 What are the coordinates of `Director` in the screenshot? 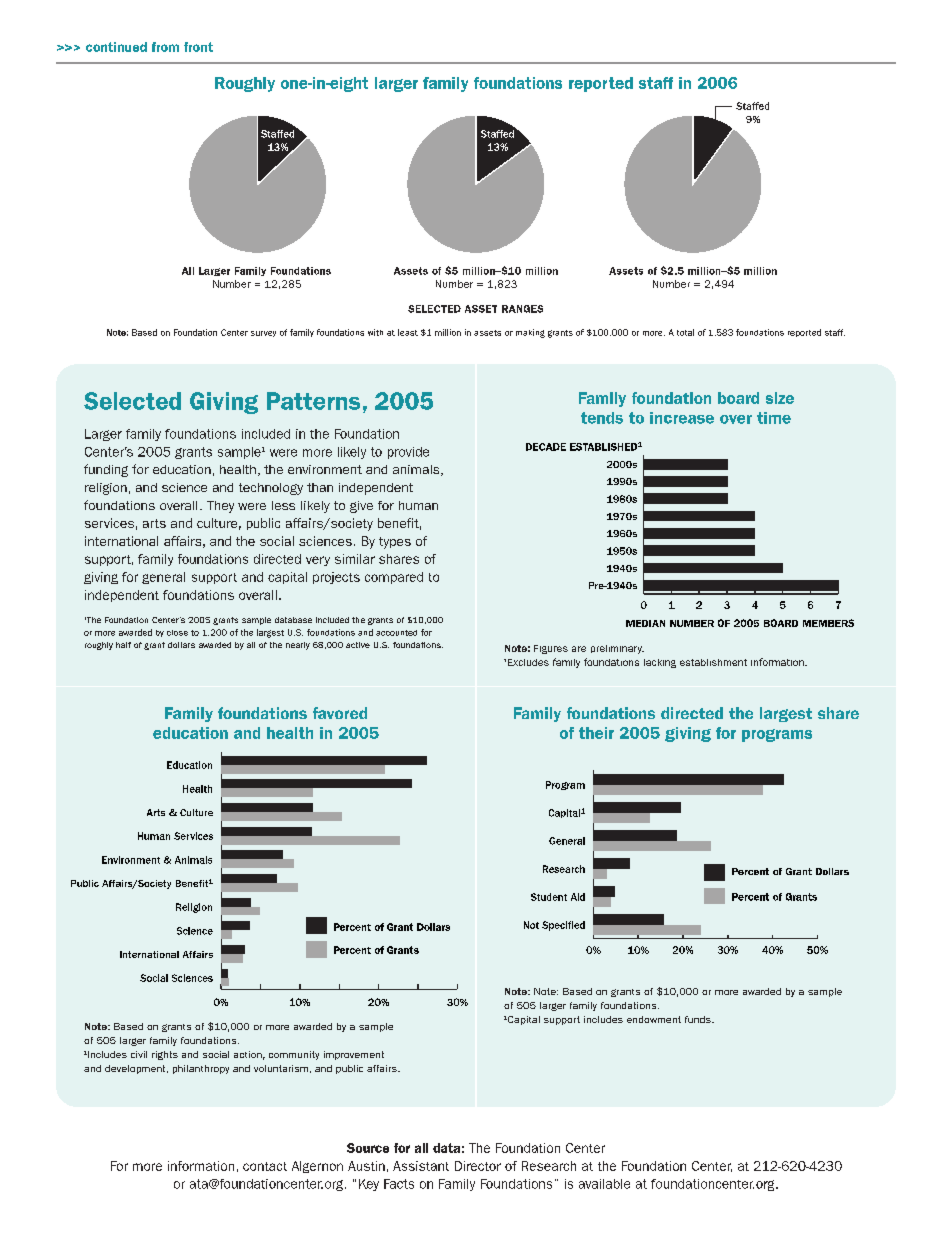 It's located at (478, 1166).
